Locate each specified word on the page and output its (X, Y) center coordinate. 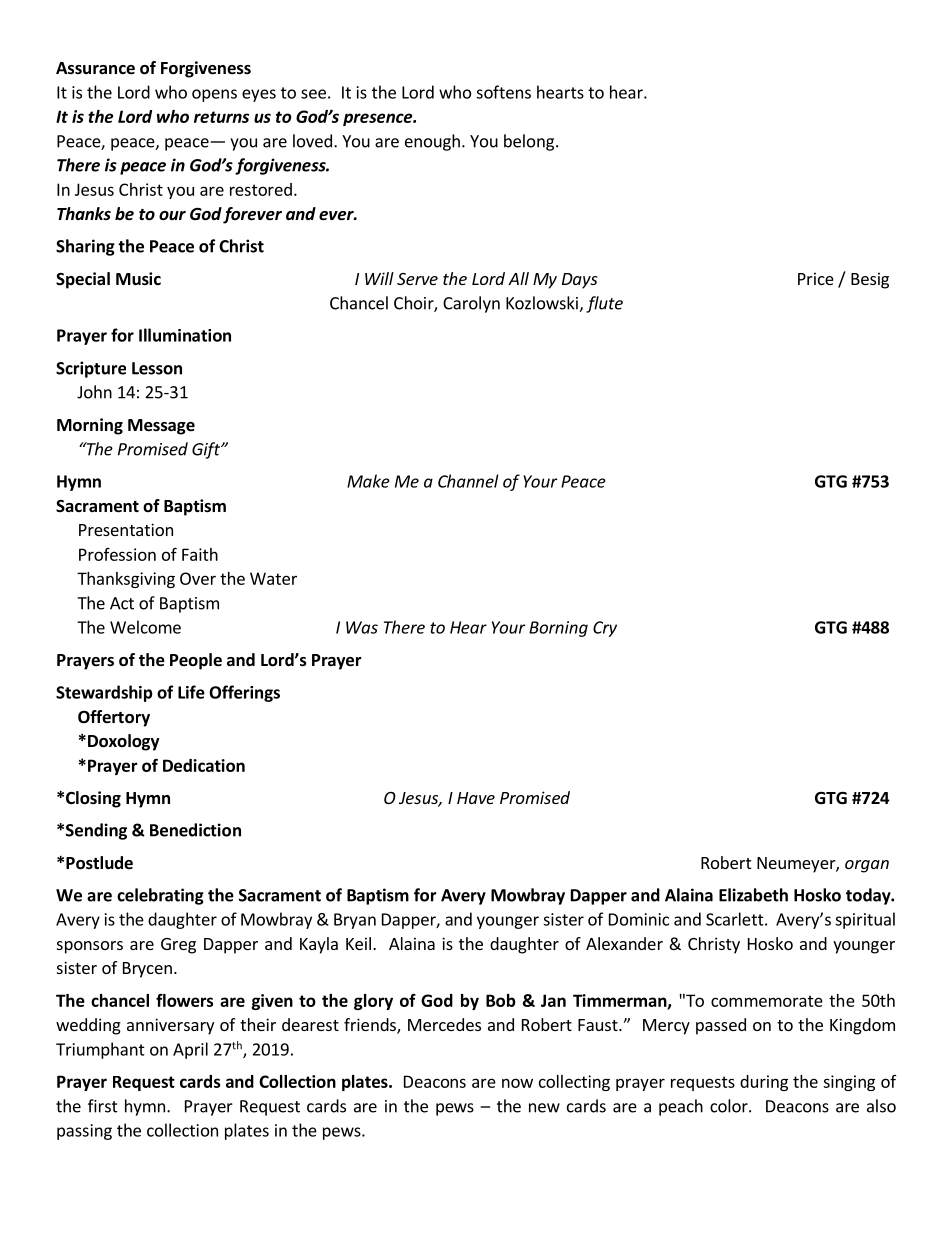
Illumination (185, 335)
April (190, 1050)
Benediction (195, 830)
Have (476, 798)
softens (503, 92)
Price (816, 278)
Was (362, 627)
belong (530, 142)
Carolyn (471, 304)
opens (214, 95)
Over (198, 578)
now (517, 1083)
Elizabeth (753, 895)
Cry (605, 629)
